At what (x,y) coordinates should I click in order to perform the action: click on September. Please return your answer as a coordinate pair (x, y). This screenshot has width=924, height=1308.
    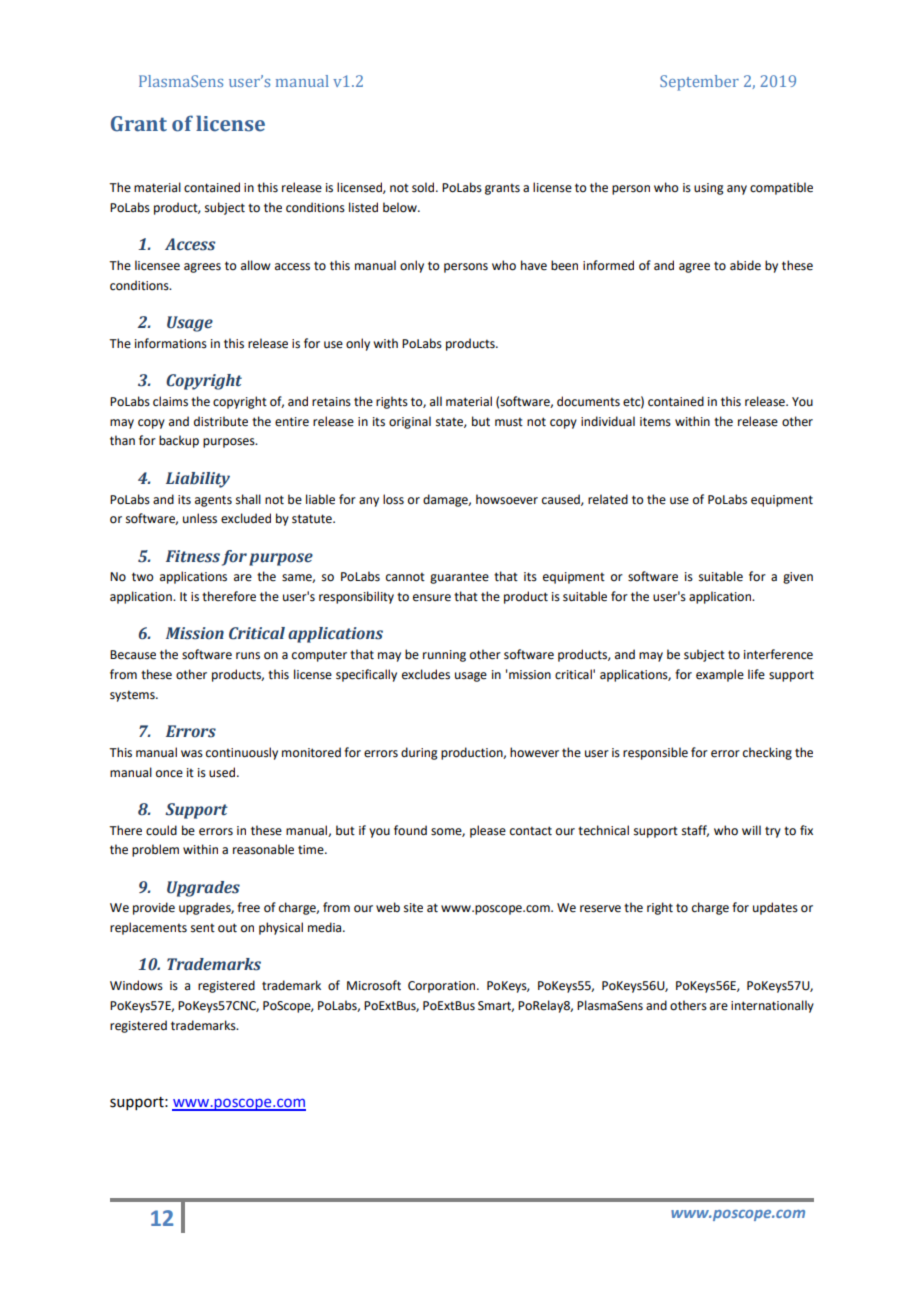
    Looking at the image, I should click on (699, 83).
